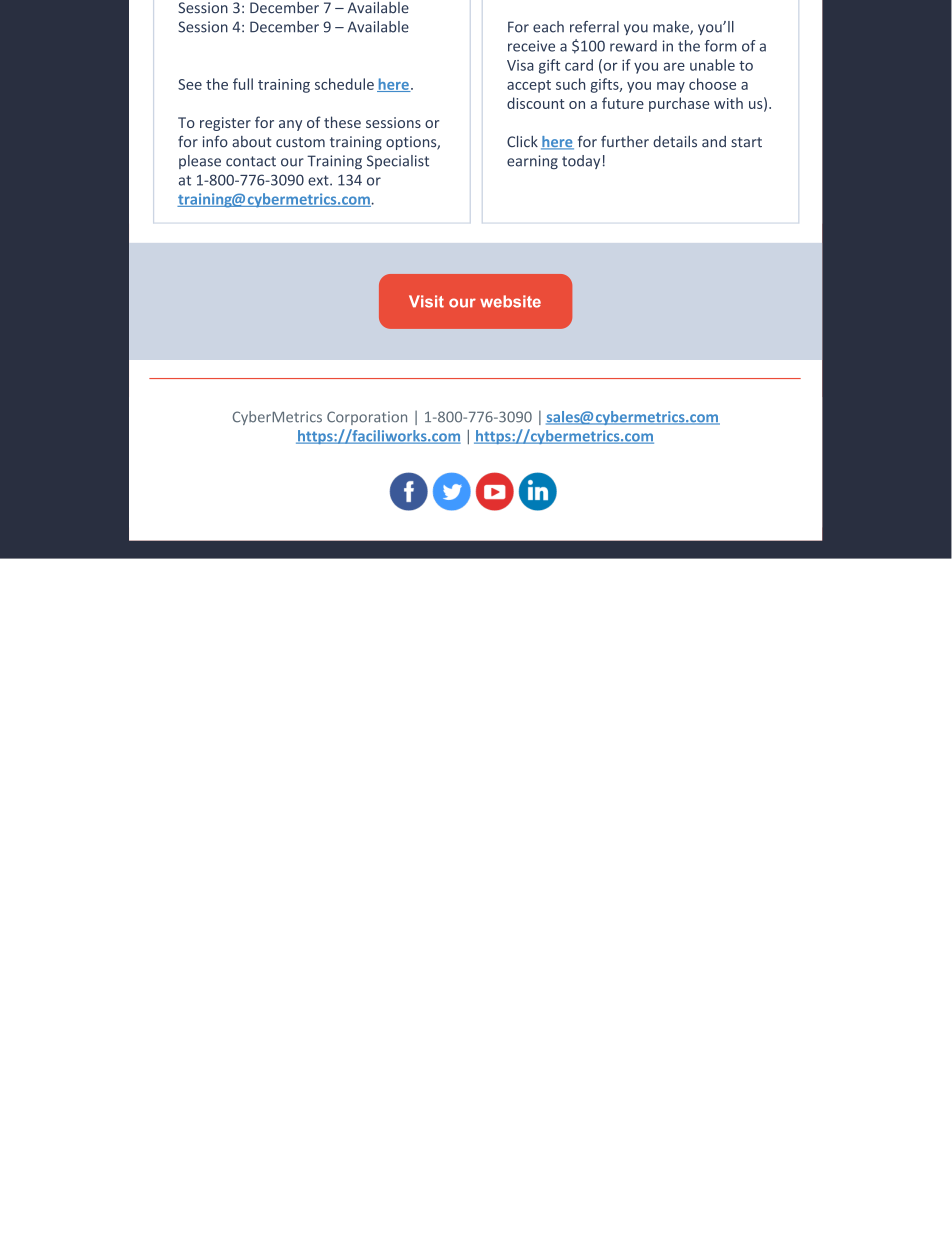 The image size is (952, 1233). Describe the element at coordinates (581, 162) in the document. I see `today` at that location.
